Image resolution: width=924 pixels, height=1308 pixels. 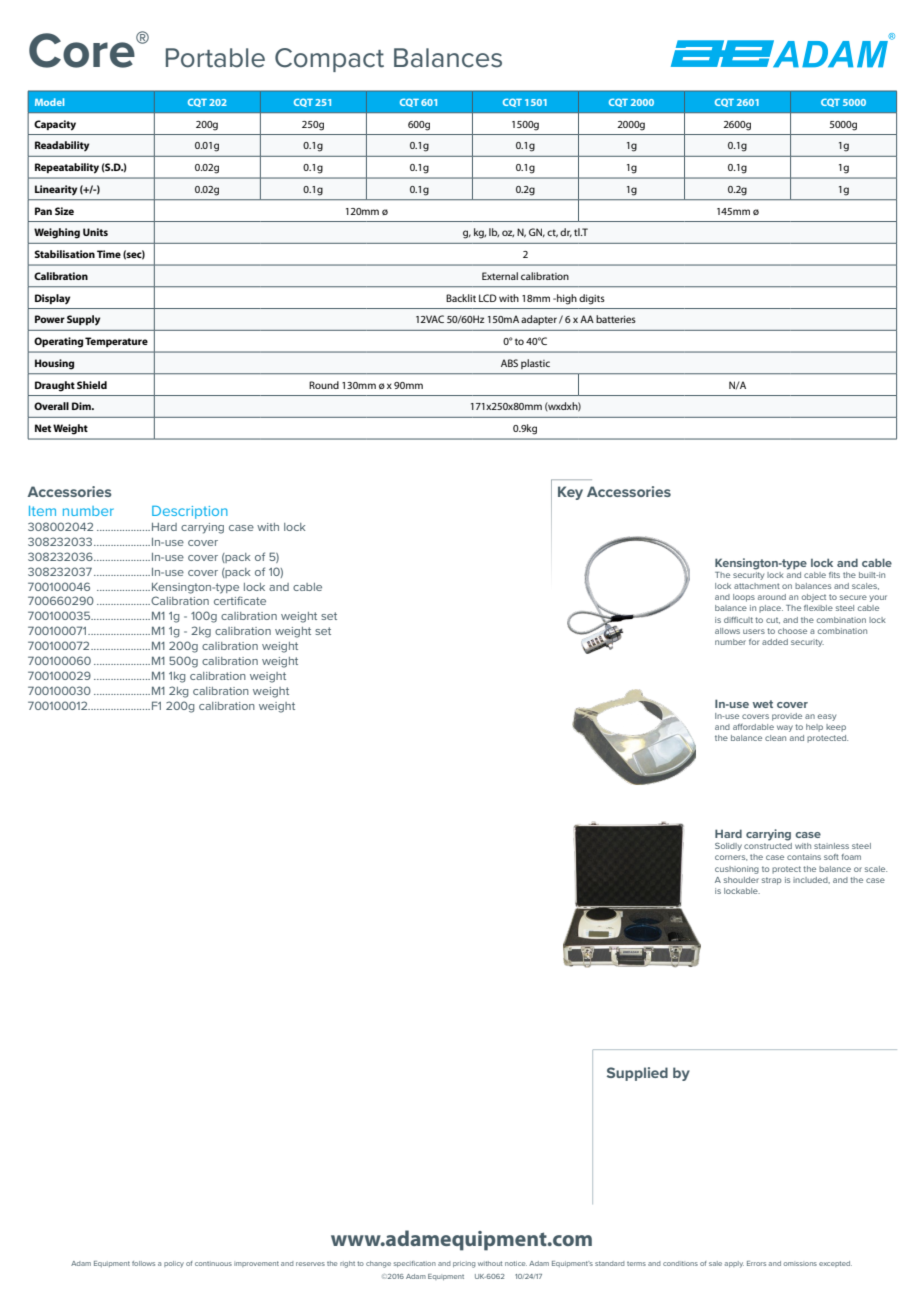 I want to click on Solidly, so click(x=728, y=847).
